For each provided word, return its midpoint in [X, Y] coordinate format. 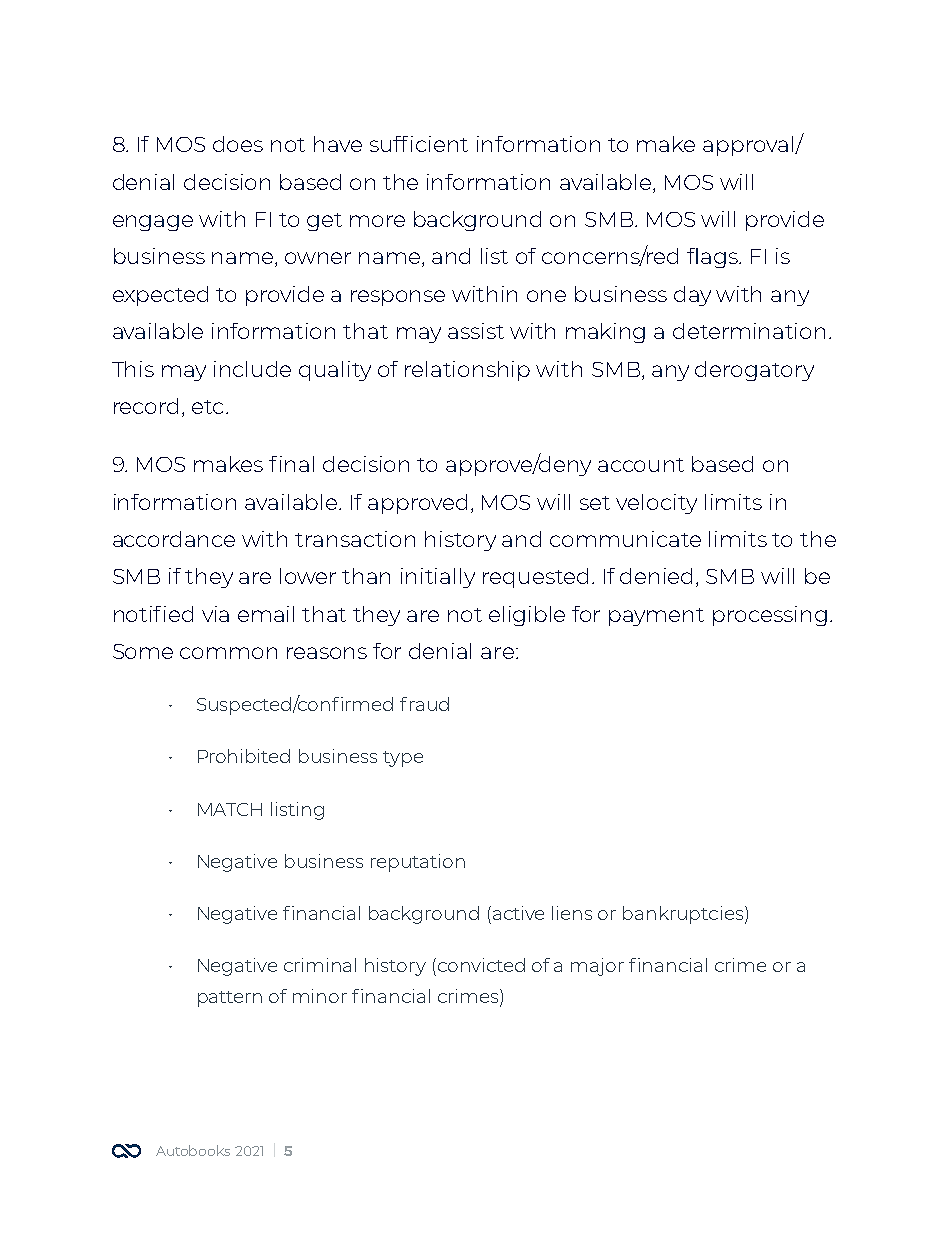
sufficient [419, 144]
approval [749, 146]
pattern [230, 999]
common [228, 653]
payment [656, 617]
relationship [467, 371]
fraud [424, 704]
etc [207, 407]
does [238, 144]
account [641, 465]
